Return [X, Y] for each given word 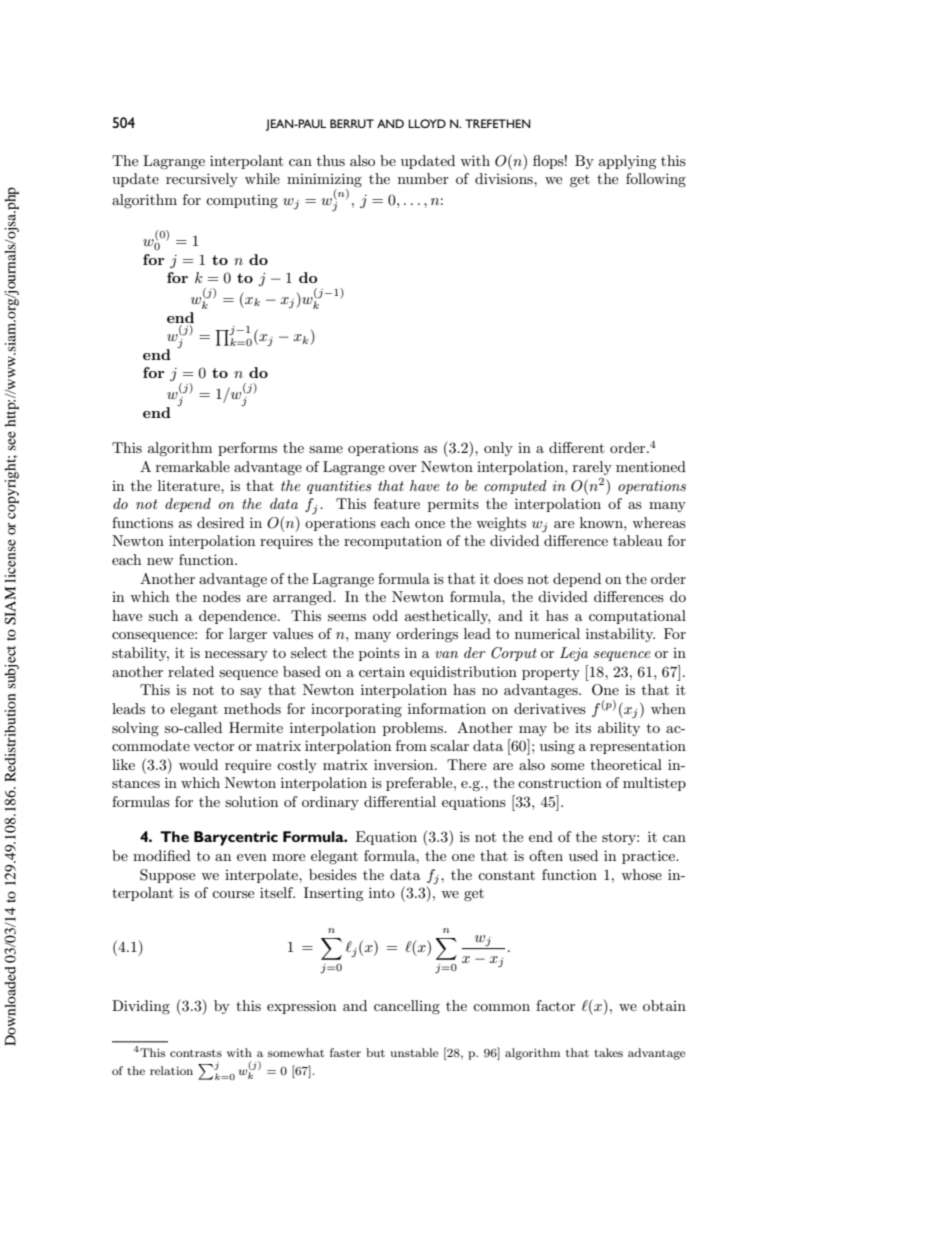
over [403, 468]
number [423, 178]
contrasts [196, 1053]
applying [628, 162]
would [198, 764]
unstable [414, 1052]
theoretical [626, 764]
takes [608, 1052]
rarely [592, 468]
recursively [202, 180]
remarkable [193, 466]
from [411, 745]
